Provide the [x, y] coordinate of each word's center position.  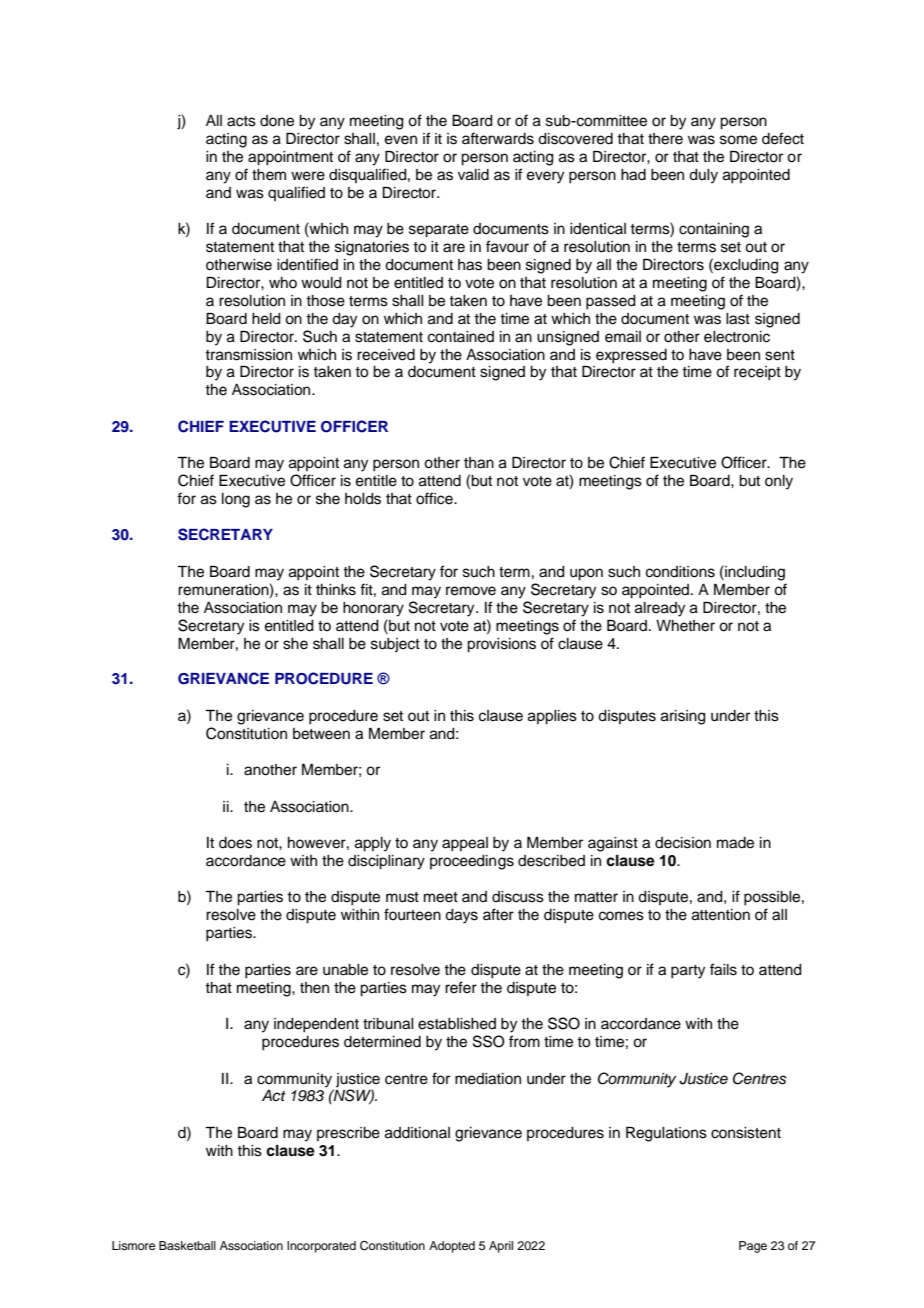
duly [703, 176]
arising [683, 717]
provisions [501, 645]
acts [241, 121]
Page [753, 1247]
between [321, 734]
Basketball [187, 1245]
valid [473, 175]
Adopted [452, 1247]
